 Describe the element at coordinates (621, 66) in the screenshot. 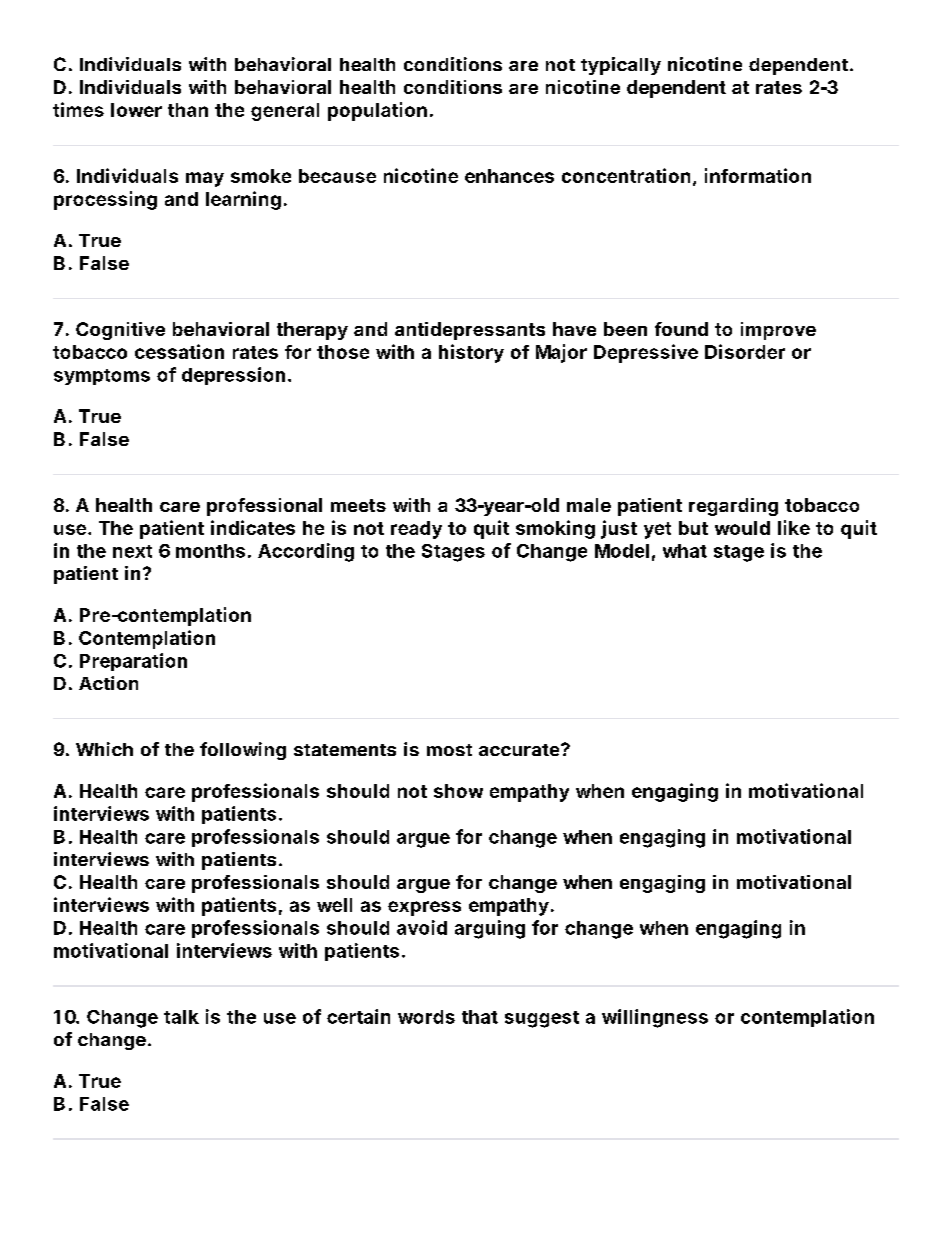

I see `typically` at that location.
